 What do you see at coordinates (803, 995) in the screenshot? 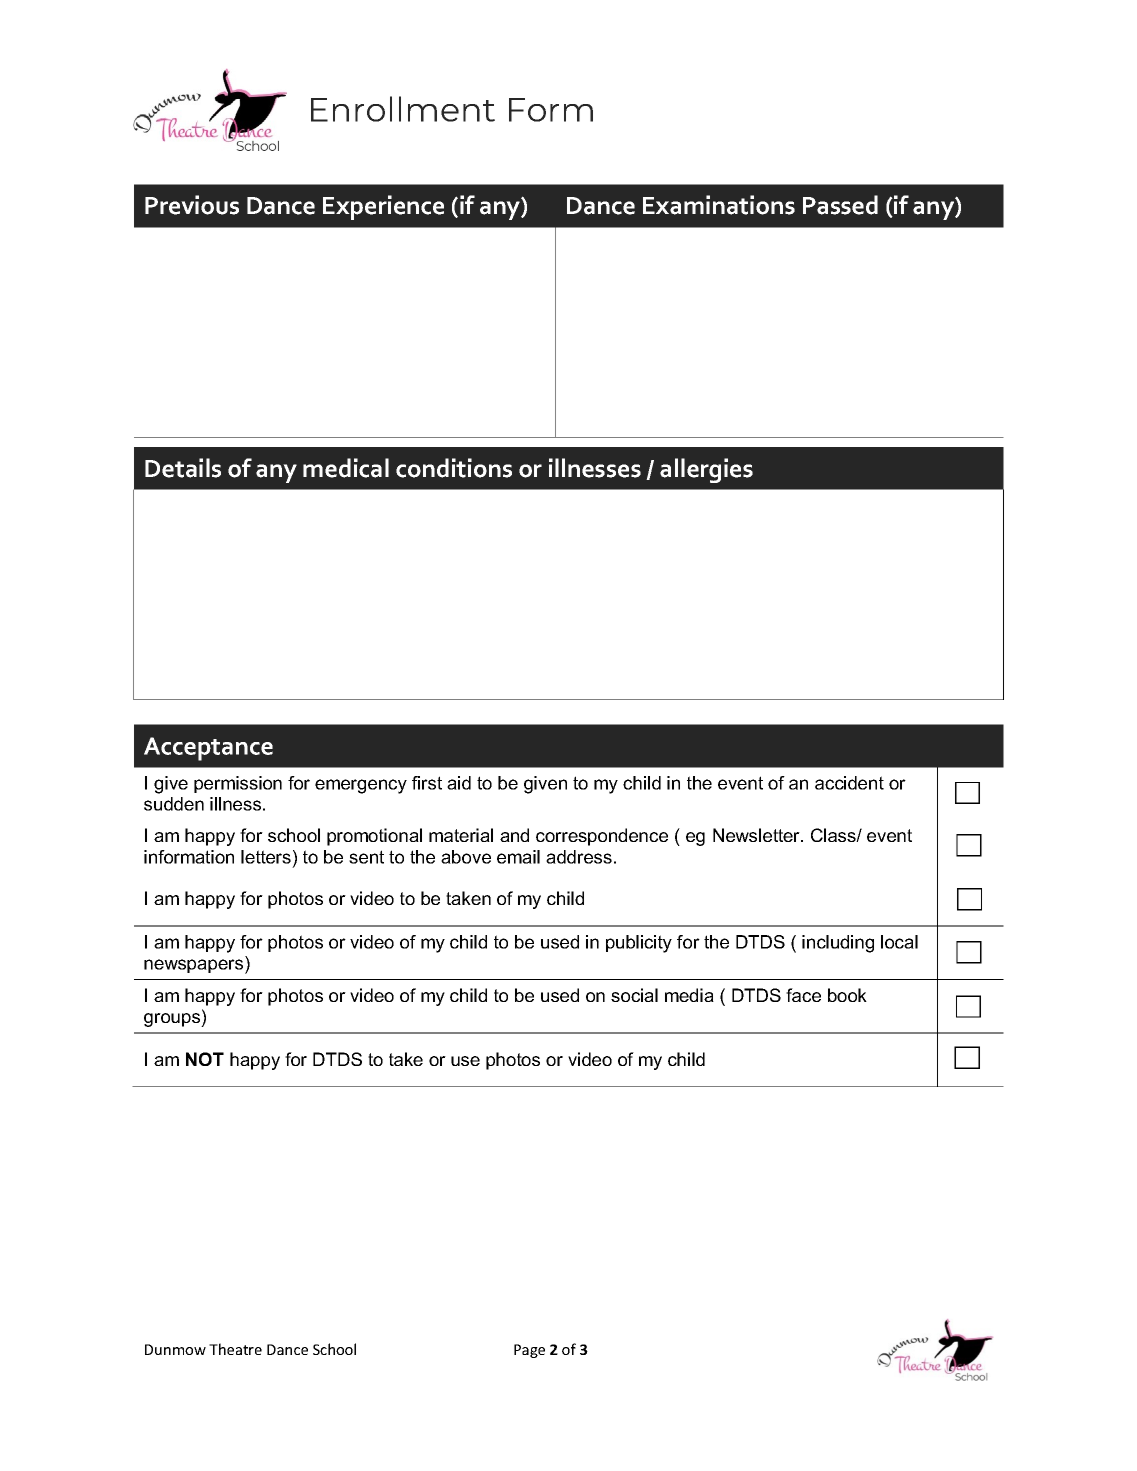
I see `face` at bounding box center [803, 995].
